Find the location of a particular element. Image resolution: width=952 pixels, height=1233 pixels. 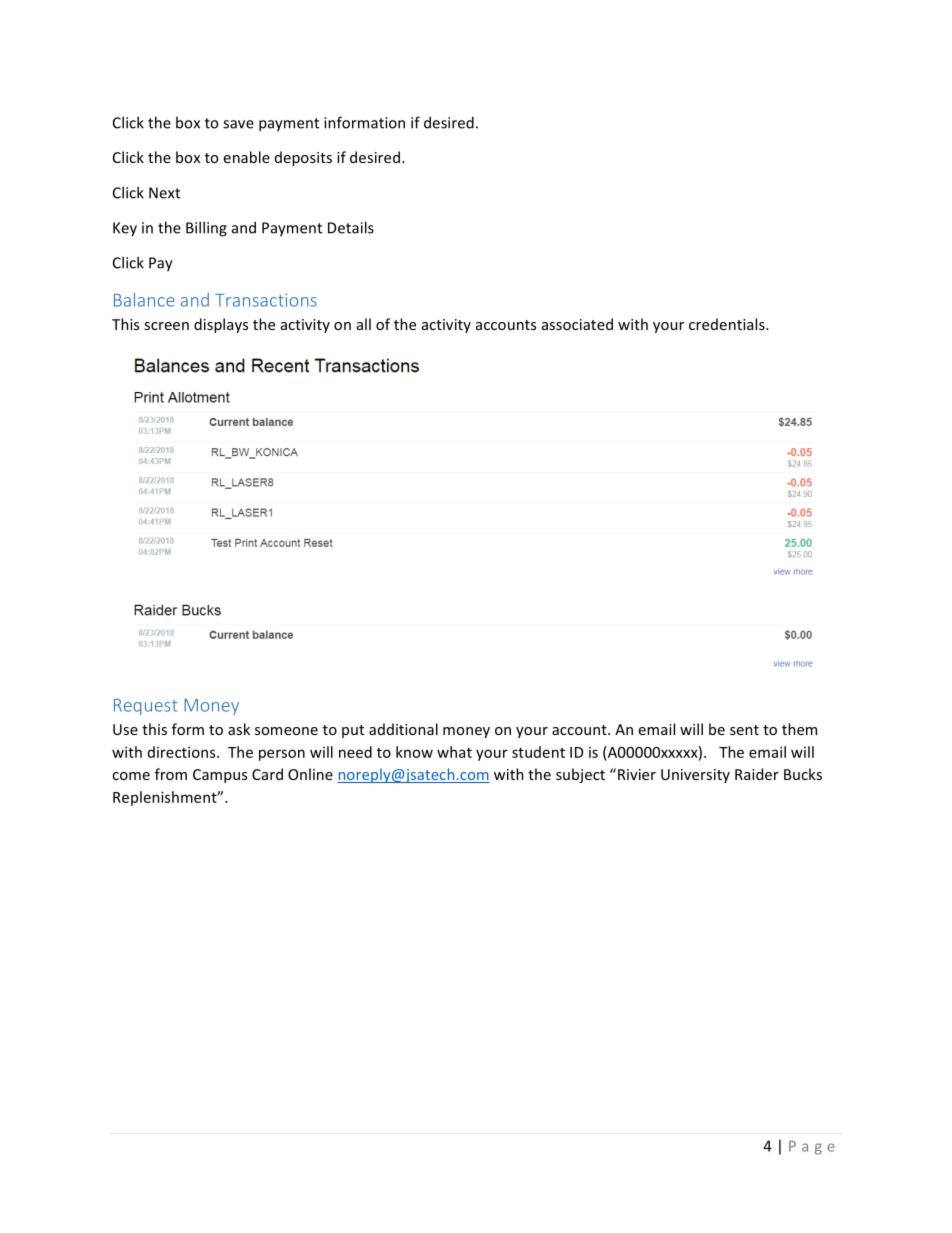

deposits is located at coordinates (303, 158).
